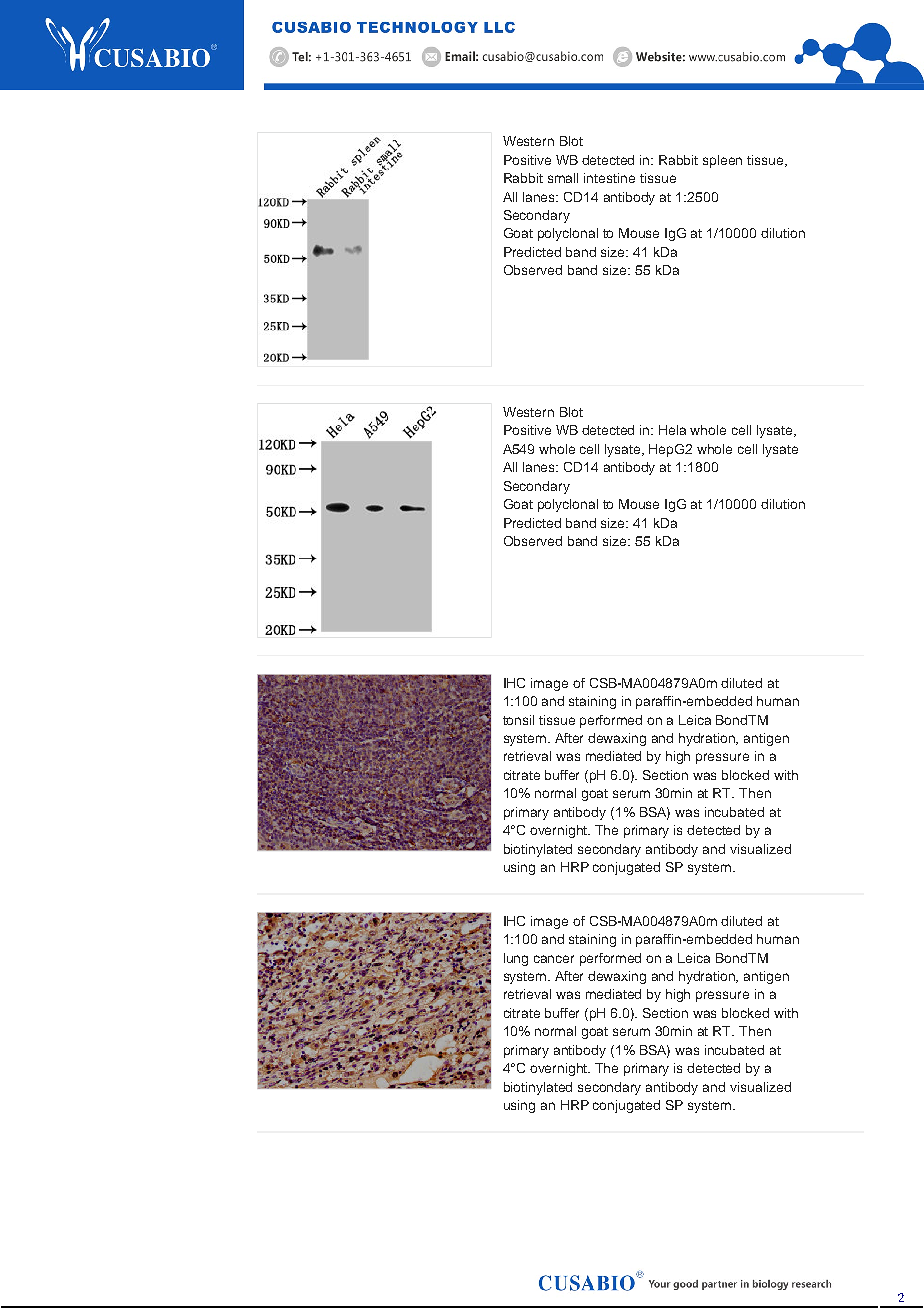 This image has height=1308, width=924. What do you see at coordinates (518, 720) in the image?
I see `tonsil` at bounding box center [518, 720].
